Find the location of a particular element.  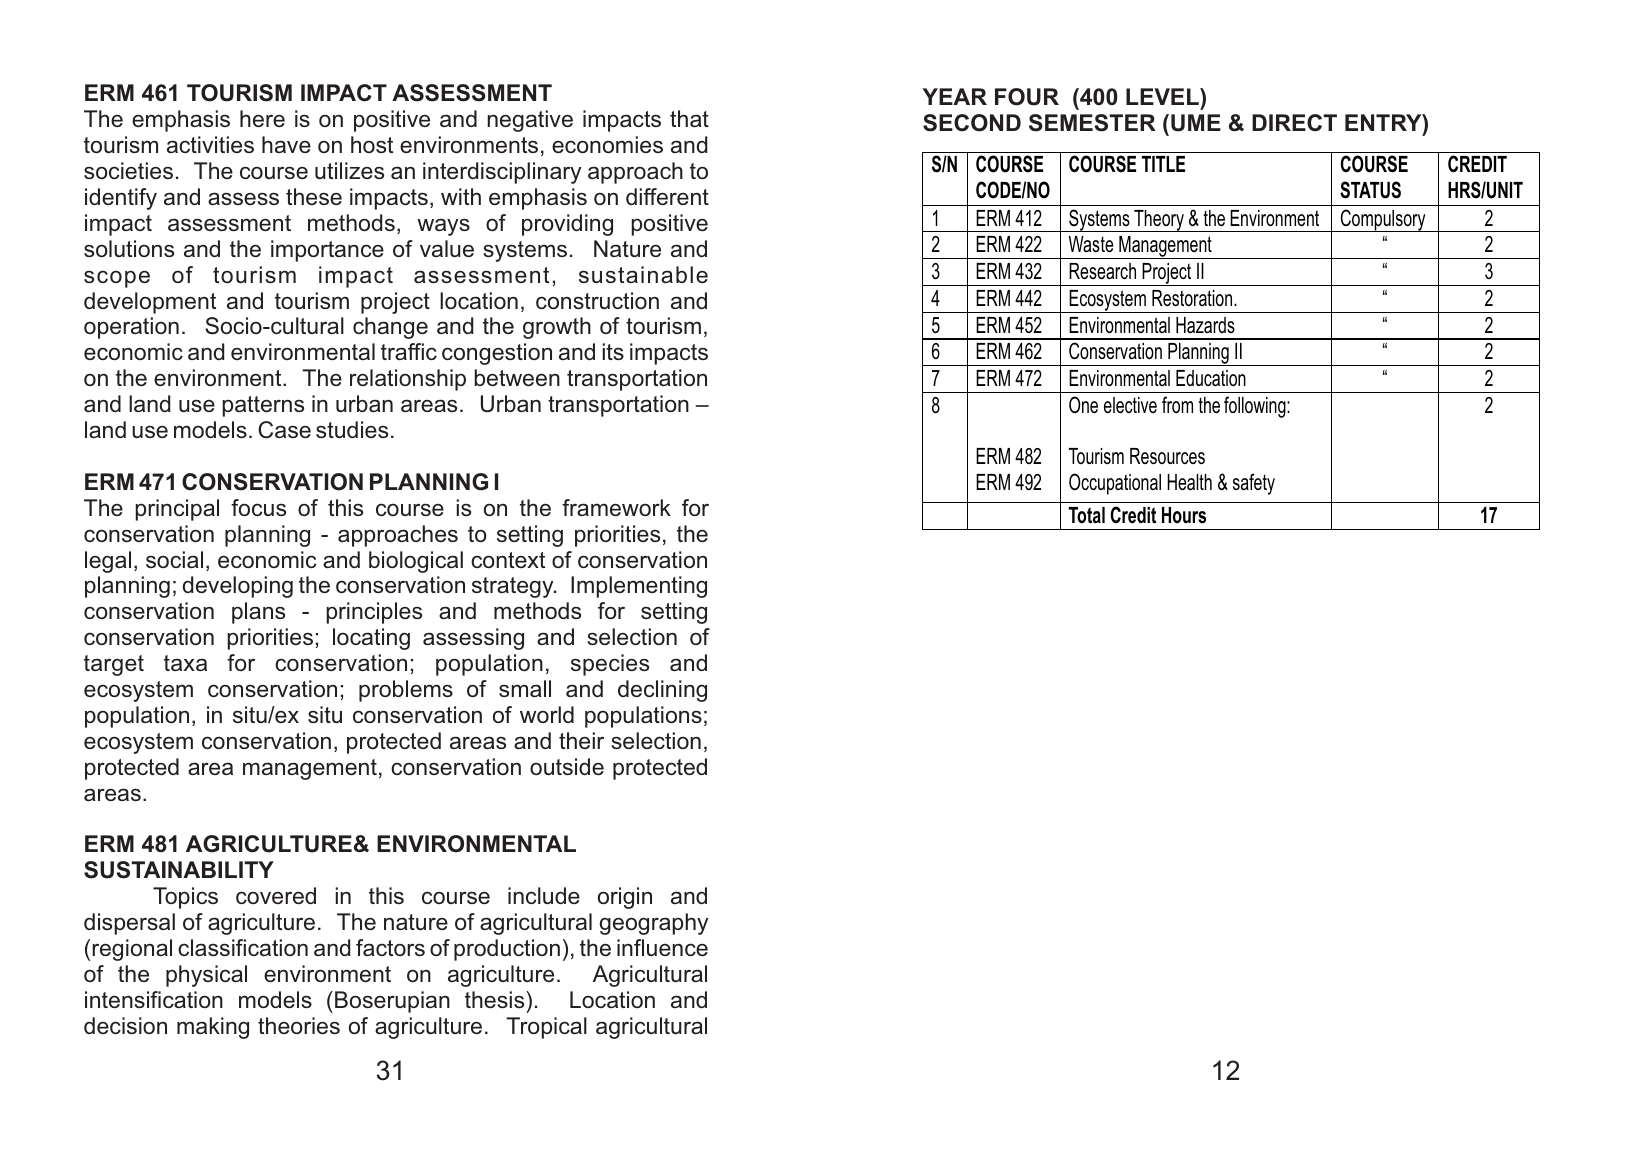

Implementing is located at coordinates (639, 587).
